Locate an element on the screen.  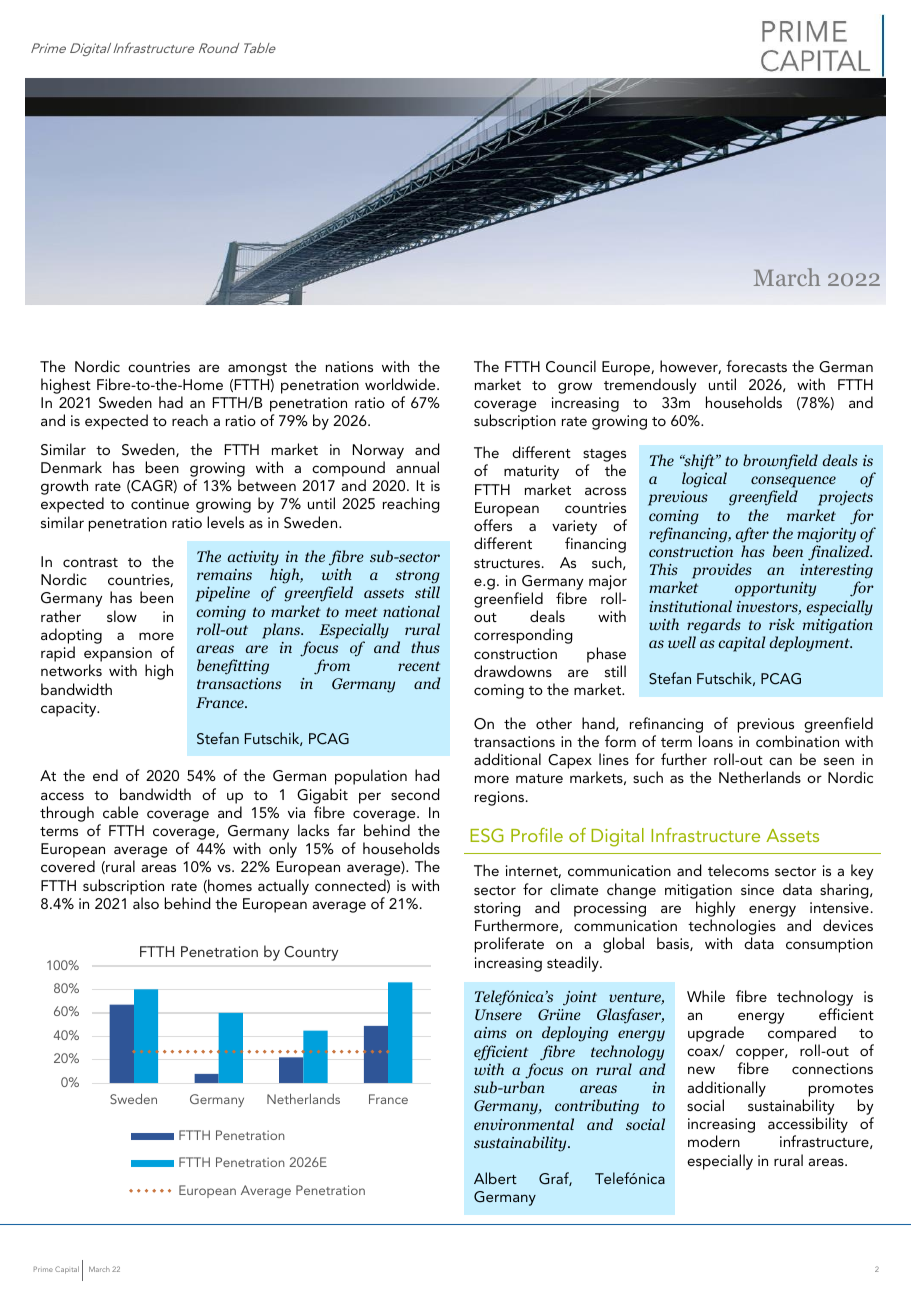
risk is located at coordinates (782, 624).
